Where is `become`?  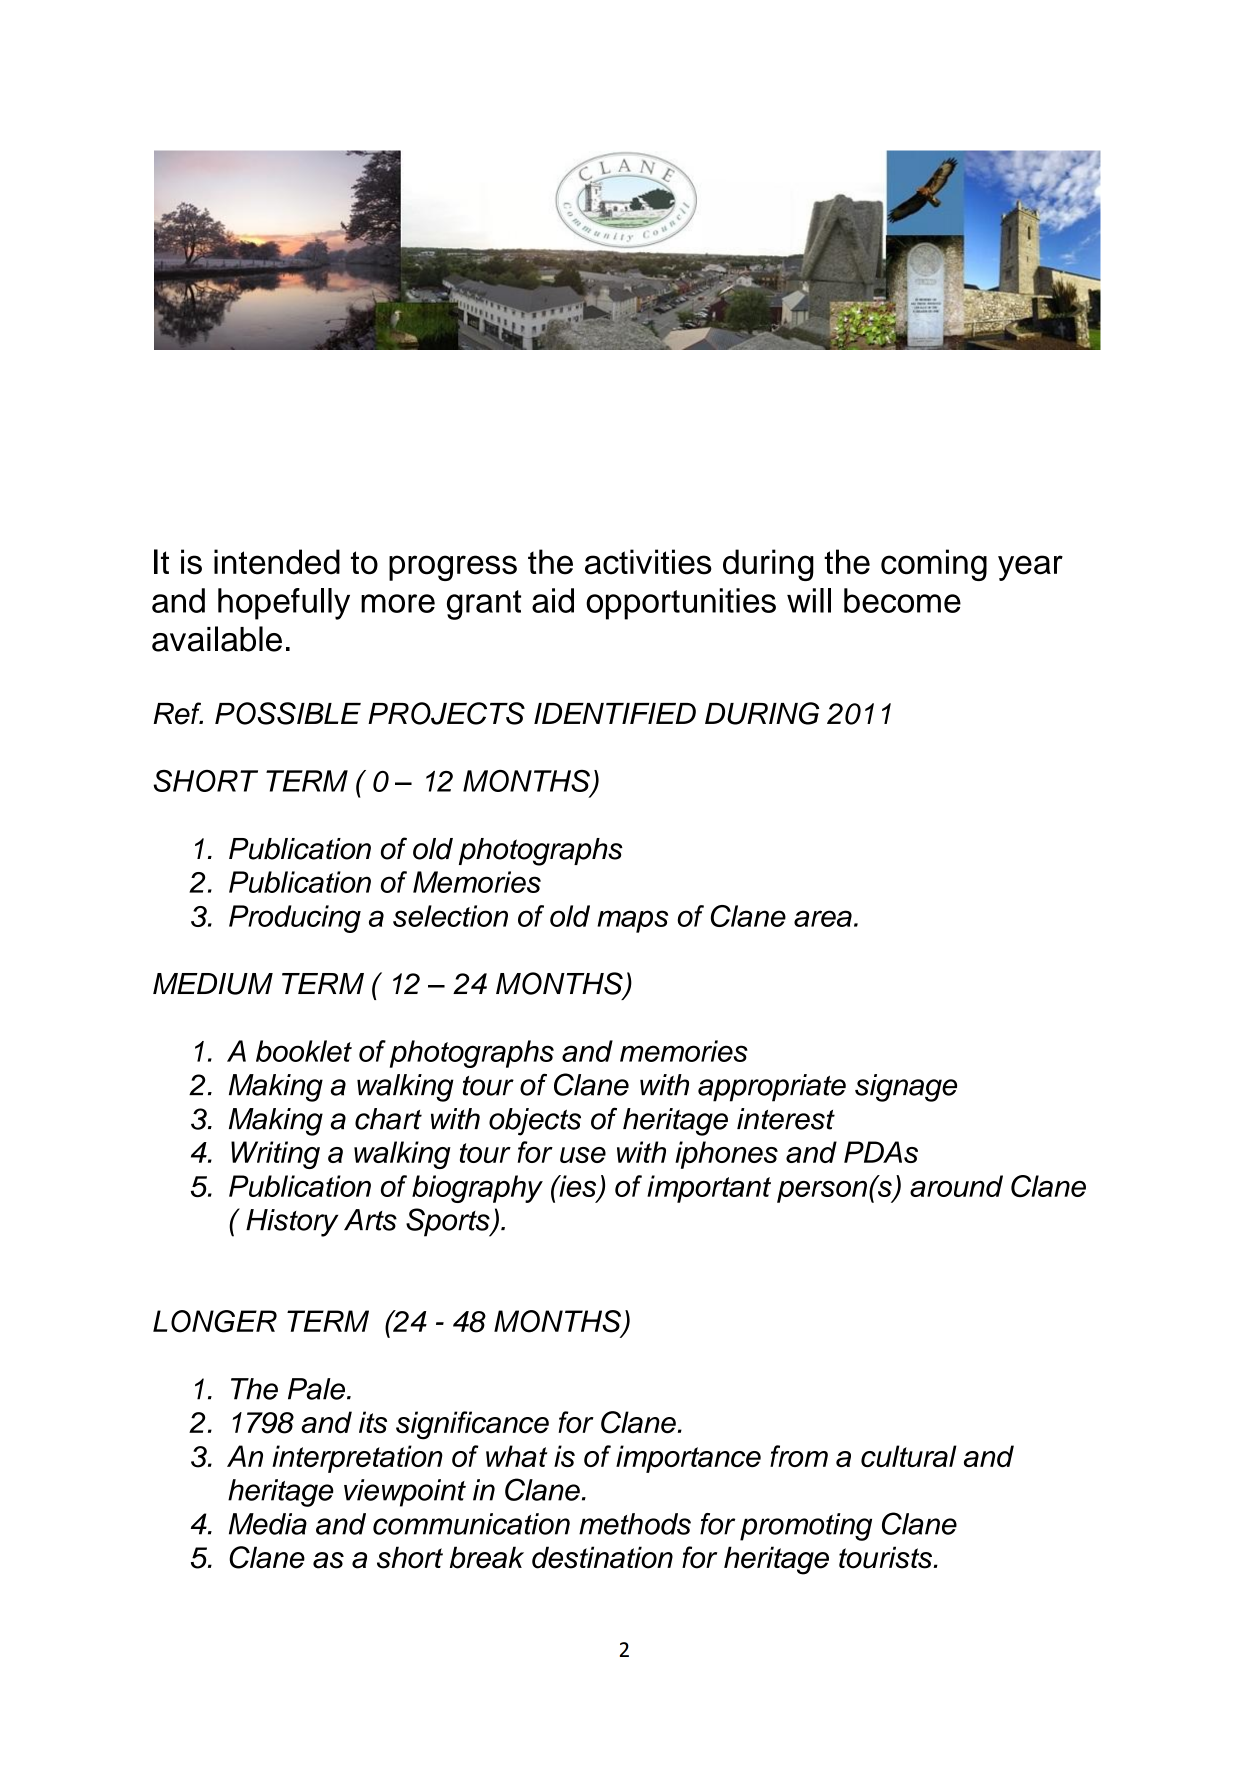 become is located at coordinates (902, 600).
